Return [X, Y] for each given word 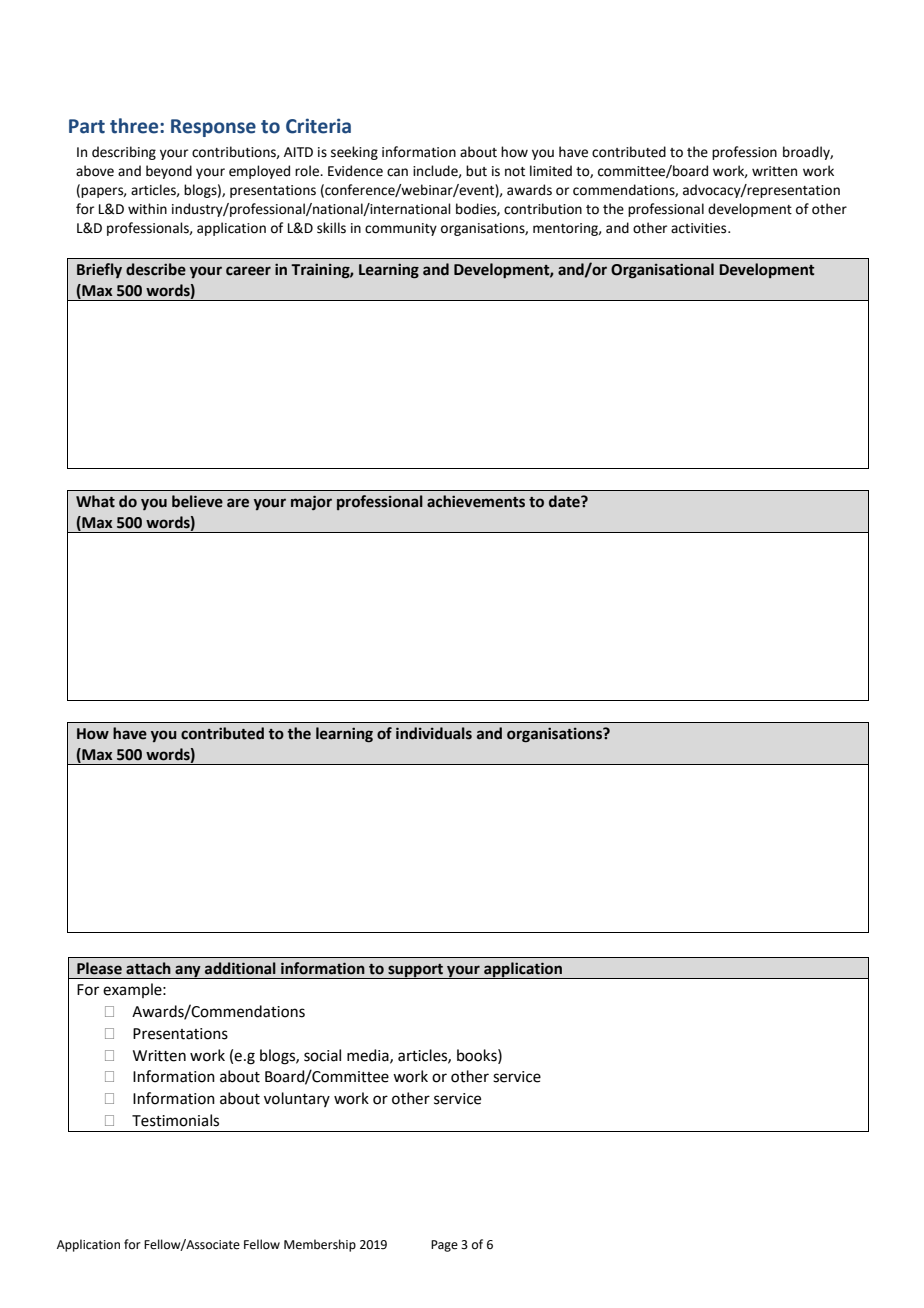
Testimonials [175, 1120]
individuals [434, 733]
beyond [169, 172]
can [397, 172]
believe [197, 501]
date [565, 501]
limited [551, 171]
